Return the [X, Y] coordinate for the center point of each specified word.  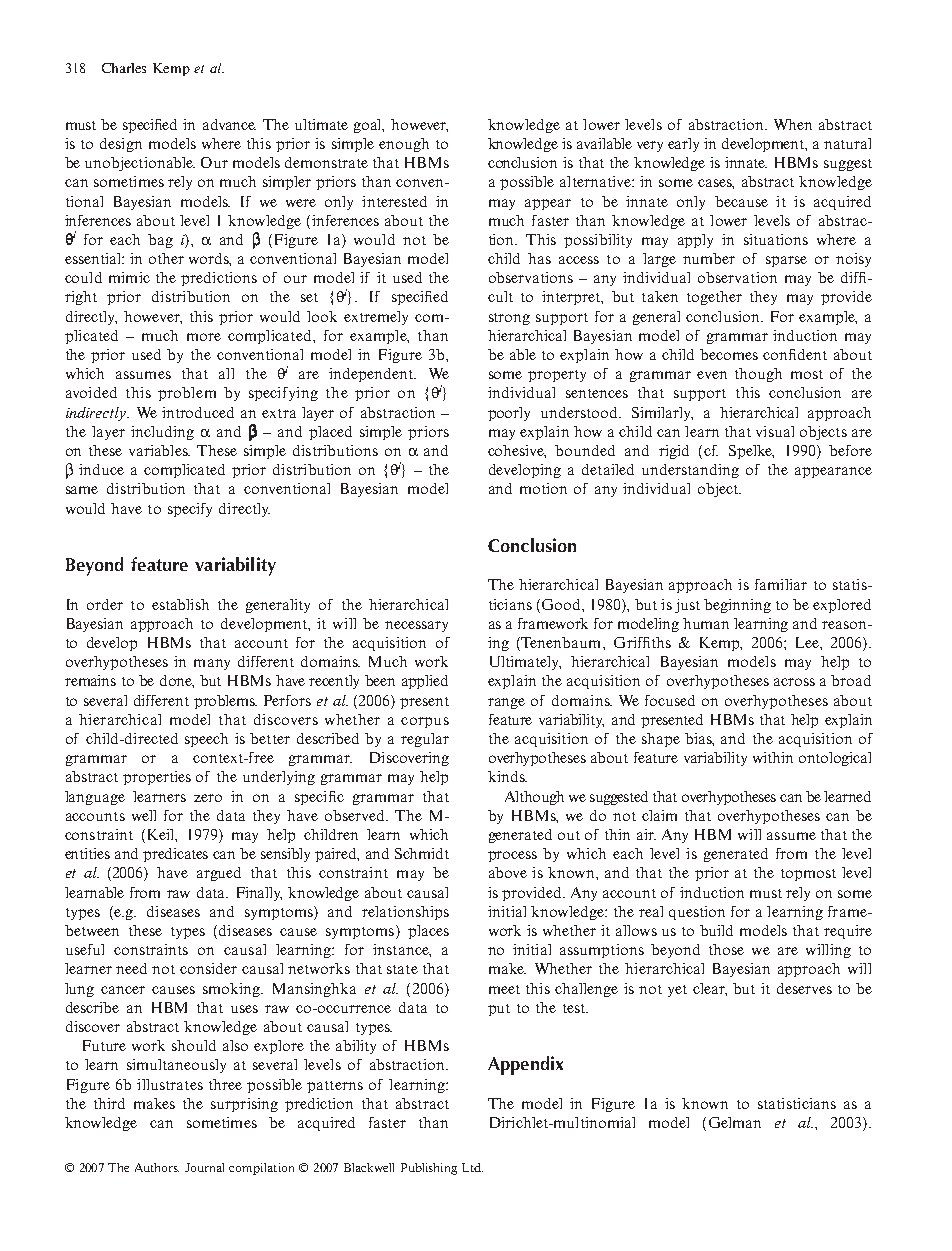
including [162, 433]
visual [775, 431]
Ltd [472, 1167]
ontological [835, 759]
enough [404, 145]
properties [157, 778]
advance [229, 124]
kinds [507, 776]
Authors [157, 1167]
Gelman [735, 1122]
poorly [509, 414]
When [793, 124]
